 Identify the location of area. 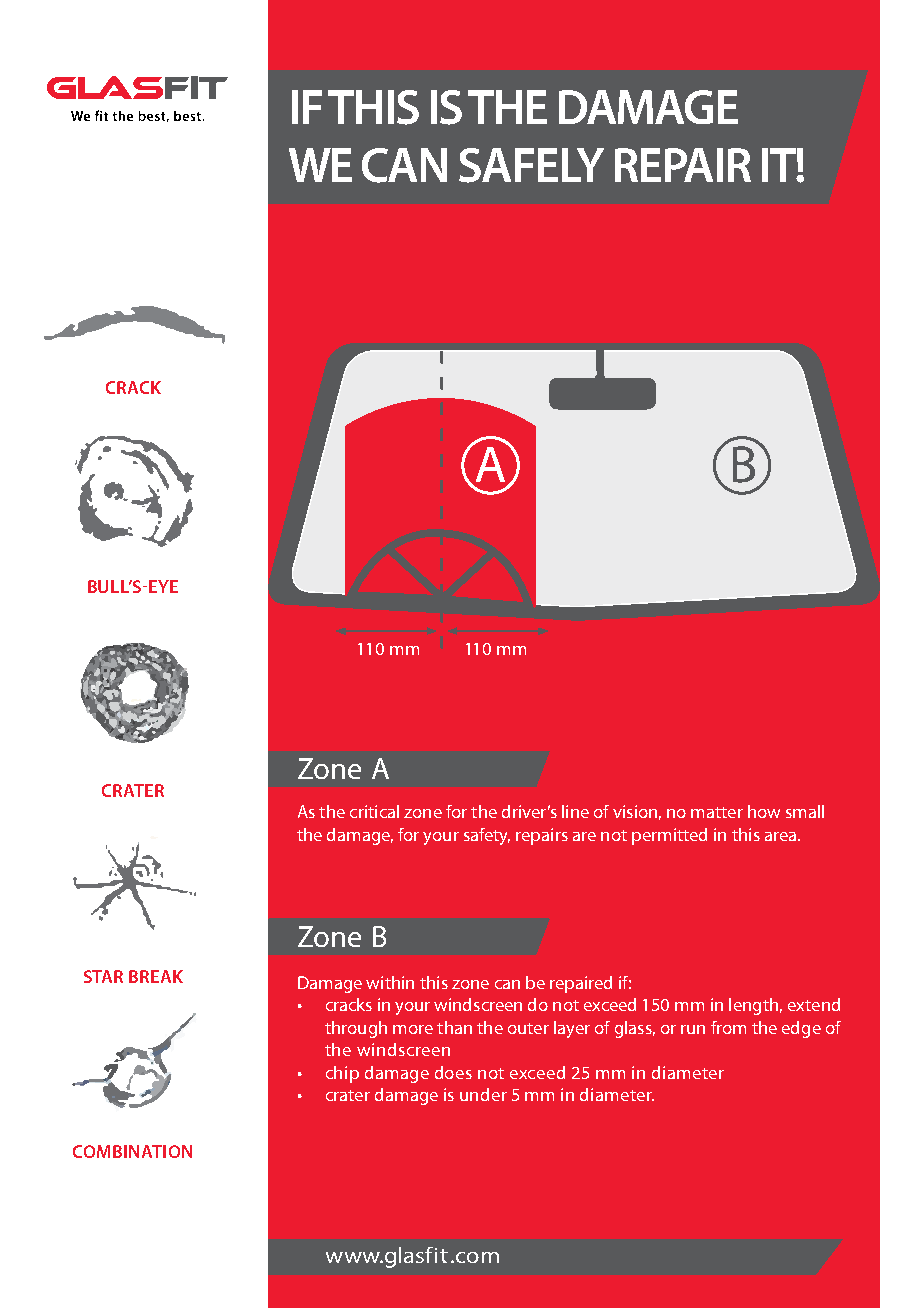
(780, 836).
